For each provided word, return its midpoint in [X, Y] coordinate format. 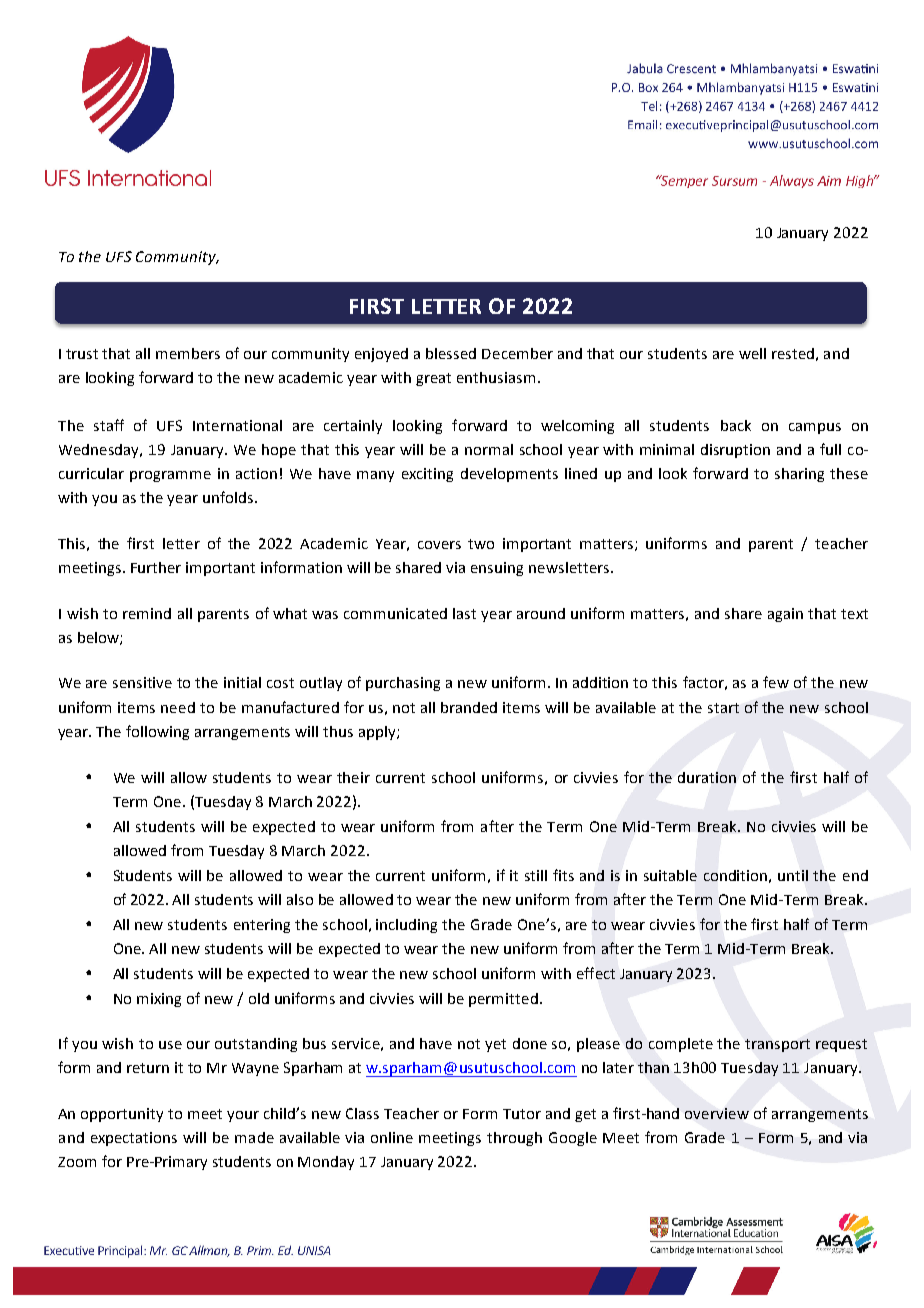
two [481, 544]
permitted [503, 1000]
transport [777, 1045]
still [536, 875]
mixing [159, 1000]
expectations [134, 1139]
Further [156, 567]
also [300, 899]
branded [469, 707]
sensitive [142, 682]
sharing [799, 475]
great [433, 379]
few [776, 682]
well [752, 353]
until [793, 875]
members [188, 353]
